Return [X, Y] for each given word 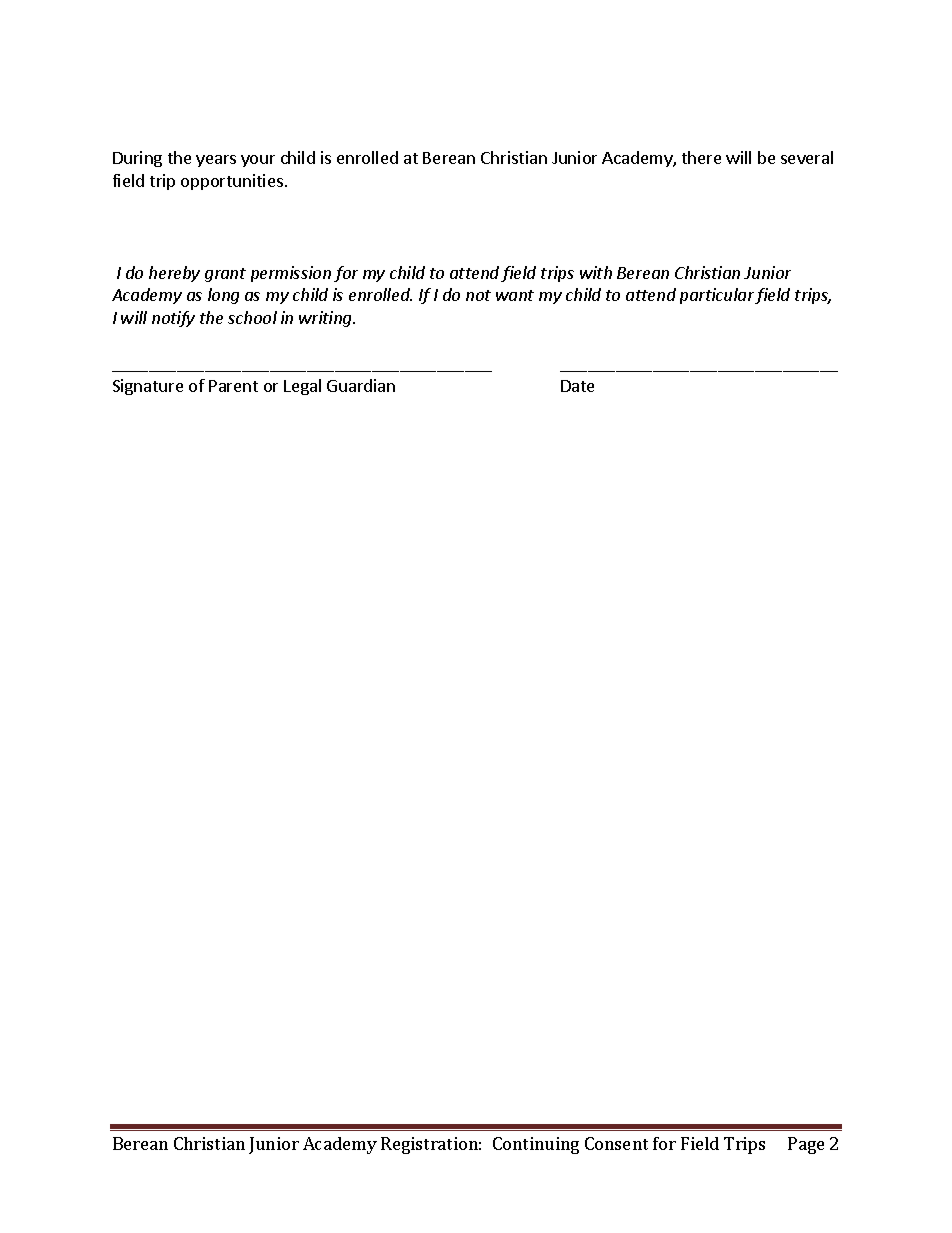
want [515, 295]
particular [717, 296]
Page [806, 1145]
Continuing [536, 1145]
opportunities [232, 182]
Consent [616, 1143]
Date [577, 386]
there [701, 157]
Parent [233, 386]
